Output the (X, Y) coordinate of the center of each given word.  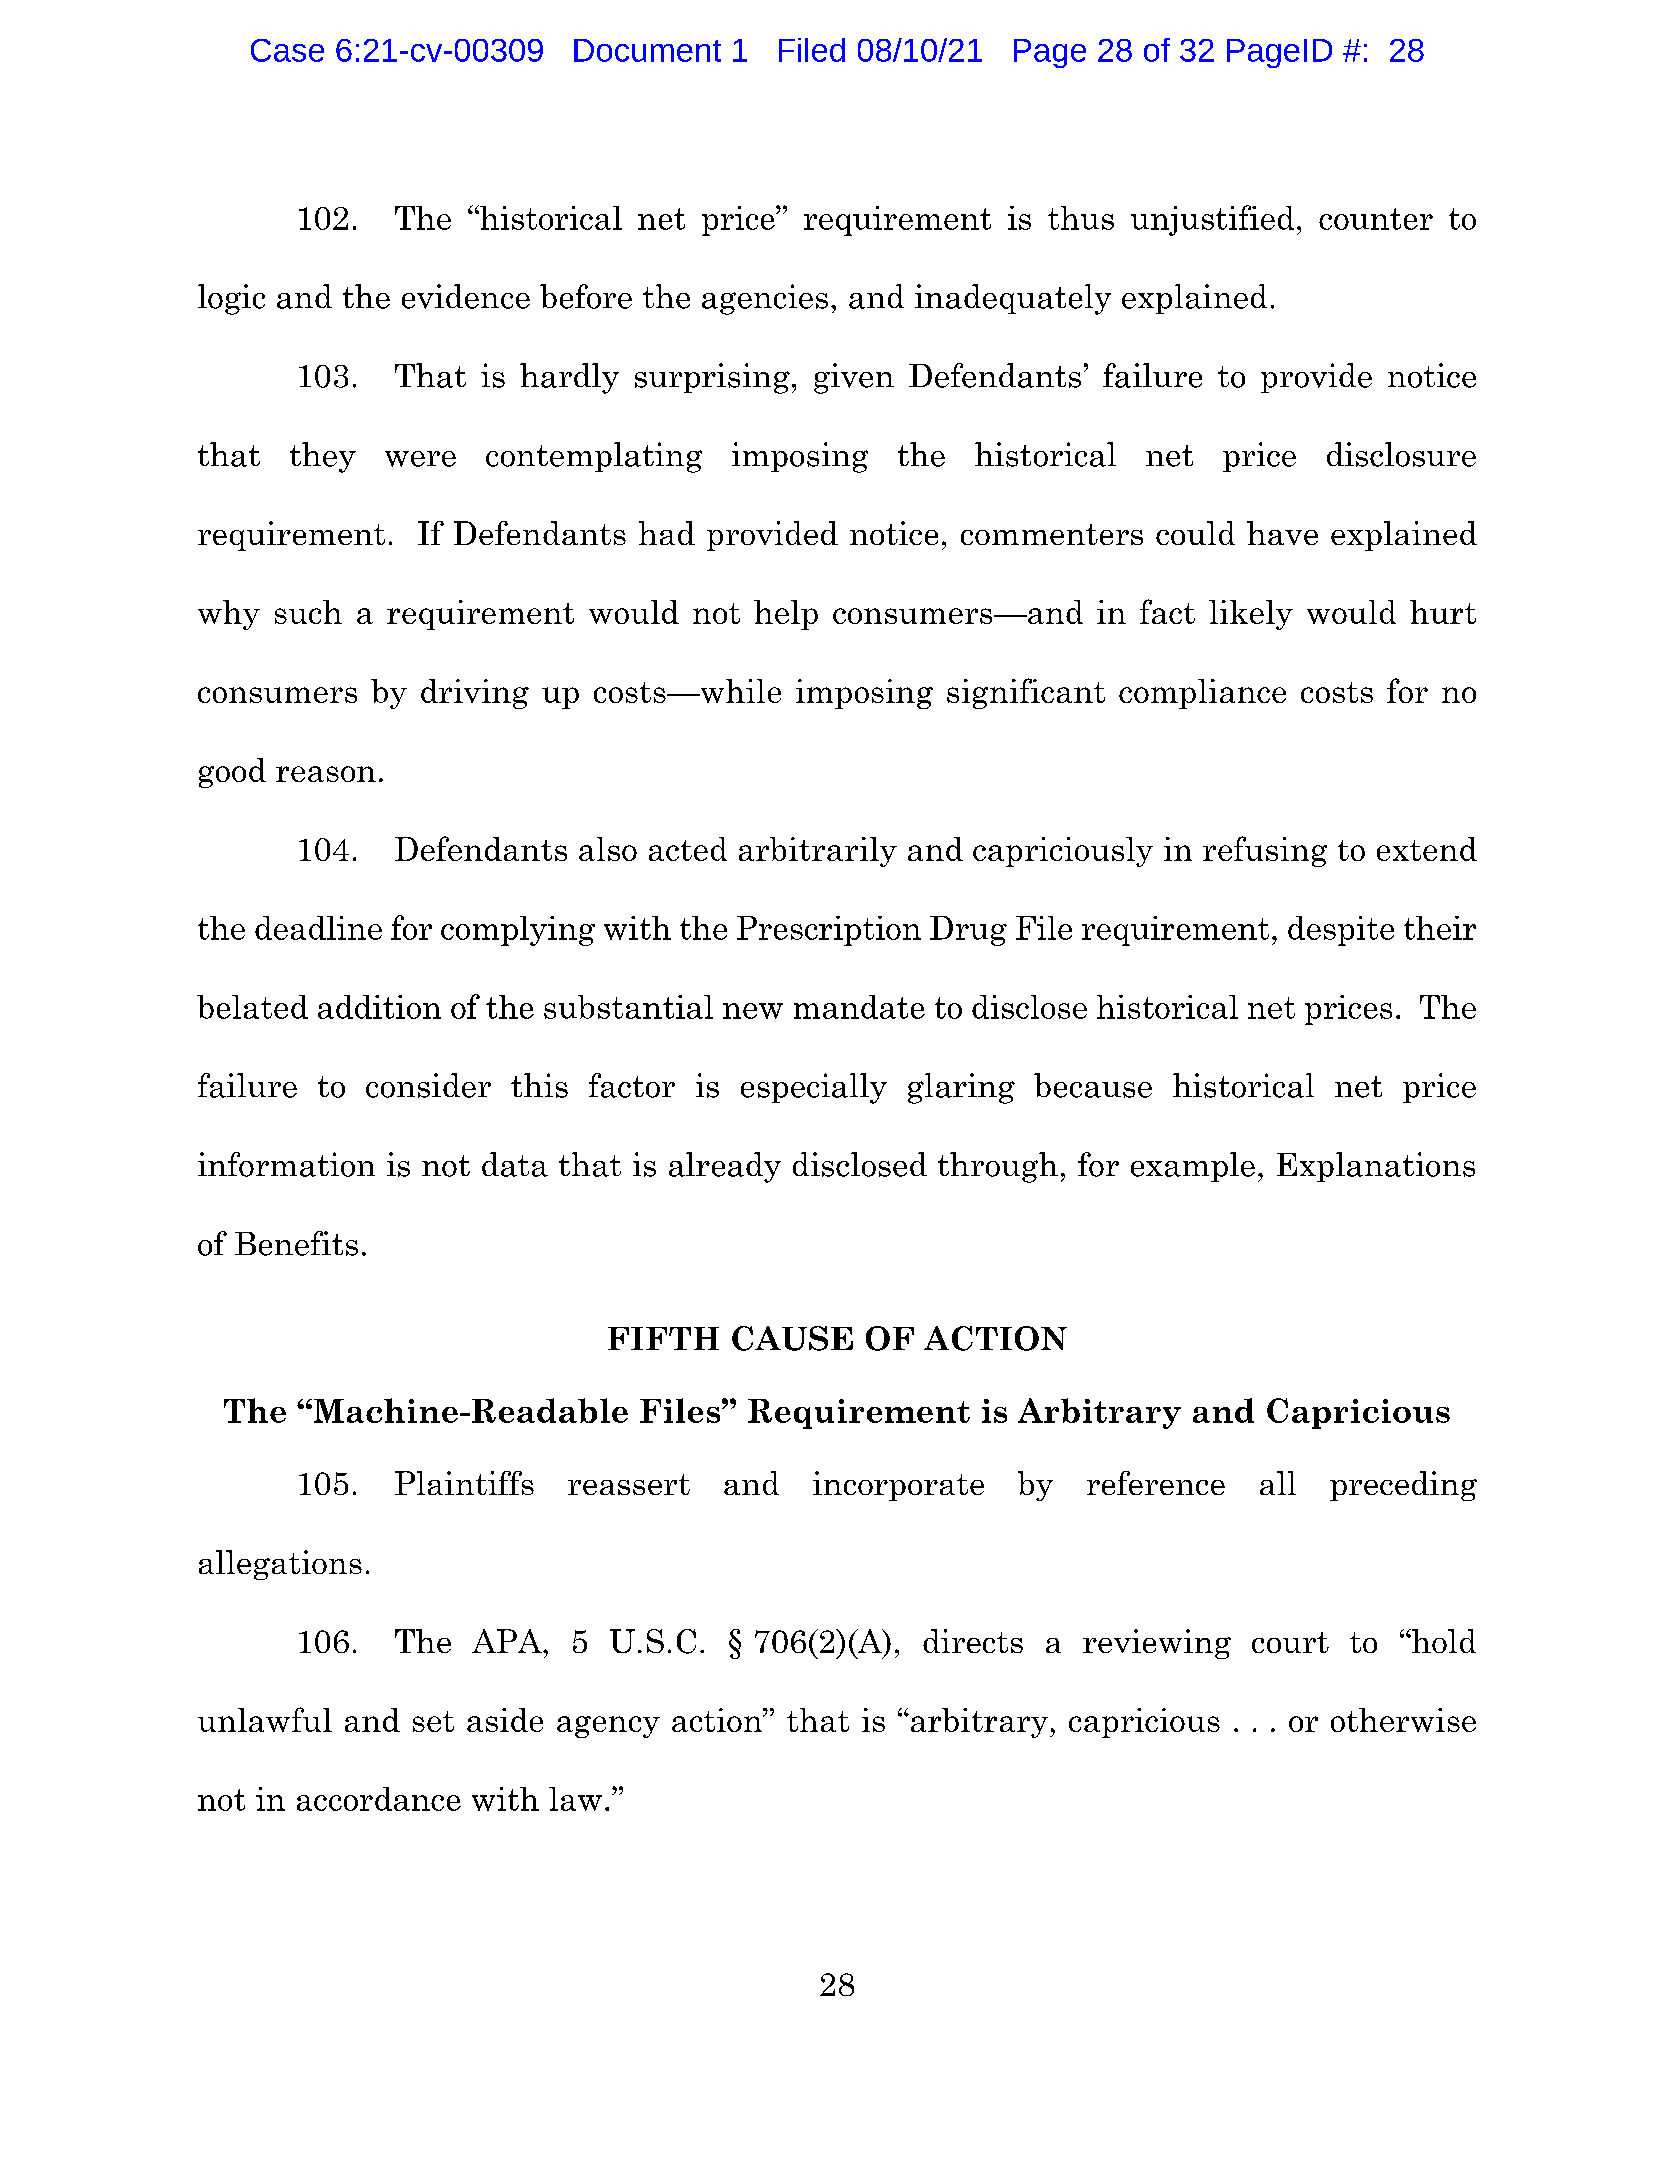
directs (973, 1641)
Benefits (296, 1243)
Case (287, 50)
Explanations (1376, 1167)
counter (1376, 219)
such (308, 612)
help (786, 615)
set (433, 1721)
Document (647, 50)
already (725, 1167)
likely (1251, 615)
